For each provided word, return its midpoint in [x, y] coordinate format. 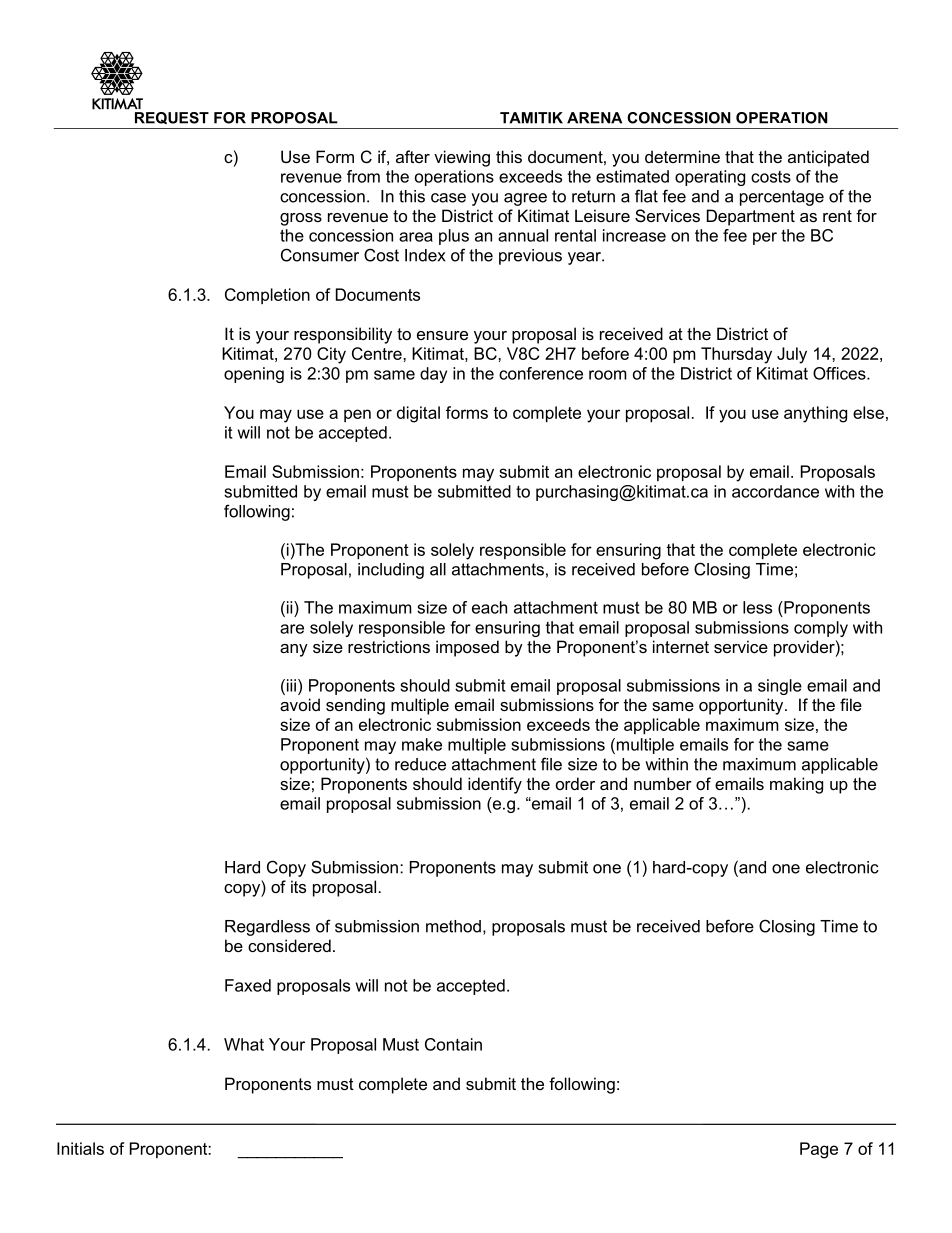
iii [291, 685]
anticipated [828, 158]
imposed [467, 648]
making [796, 785]
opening [254, 375]
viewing [462, 158]
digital [418, 414]
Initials [80, 1148]
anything [815, 414]
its [298, 886]
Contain [453, 1044]
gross [301, 219]
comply [821, 629]
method [453, 926]
